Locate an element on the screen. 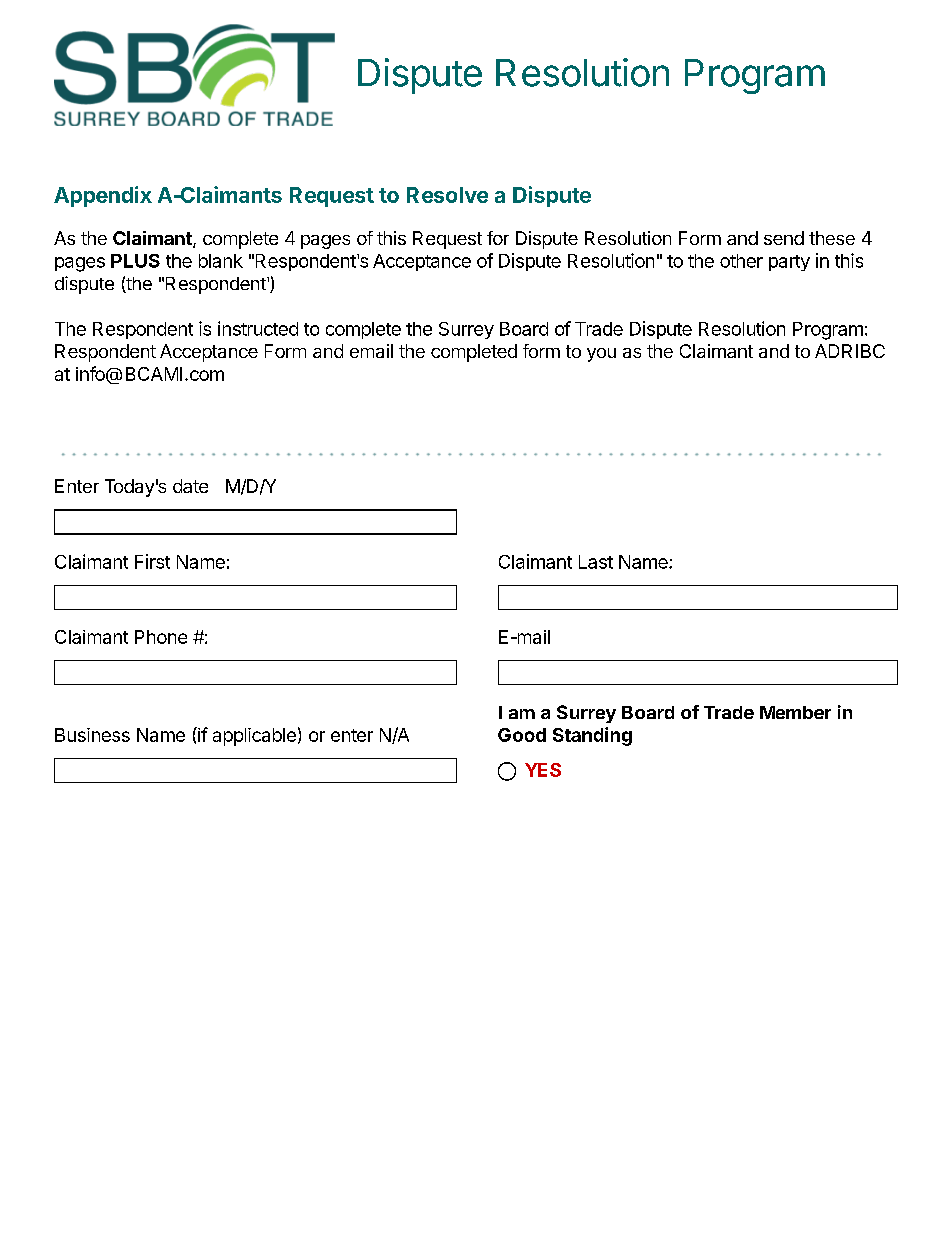  other is located at coordinates (741, 261).
